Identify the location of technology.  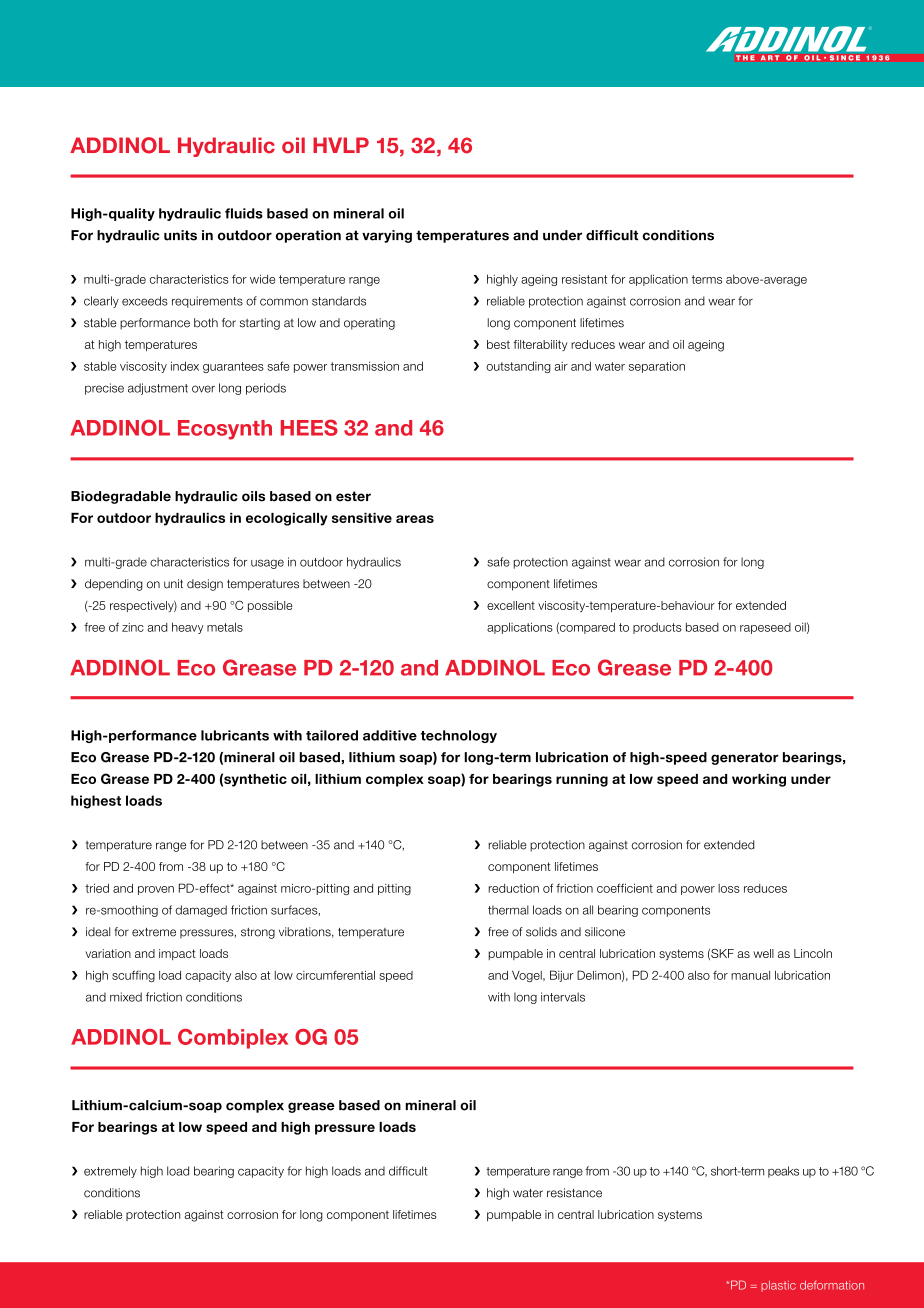
(459, 736).
